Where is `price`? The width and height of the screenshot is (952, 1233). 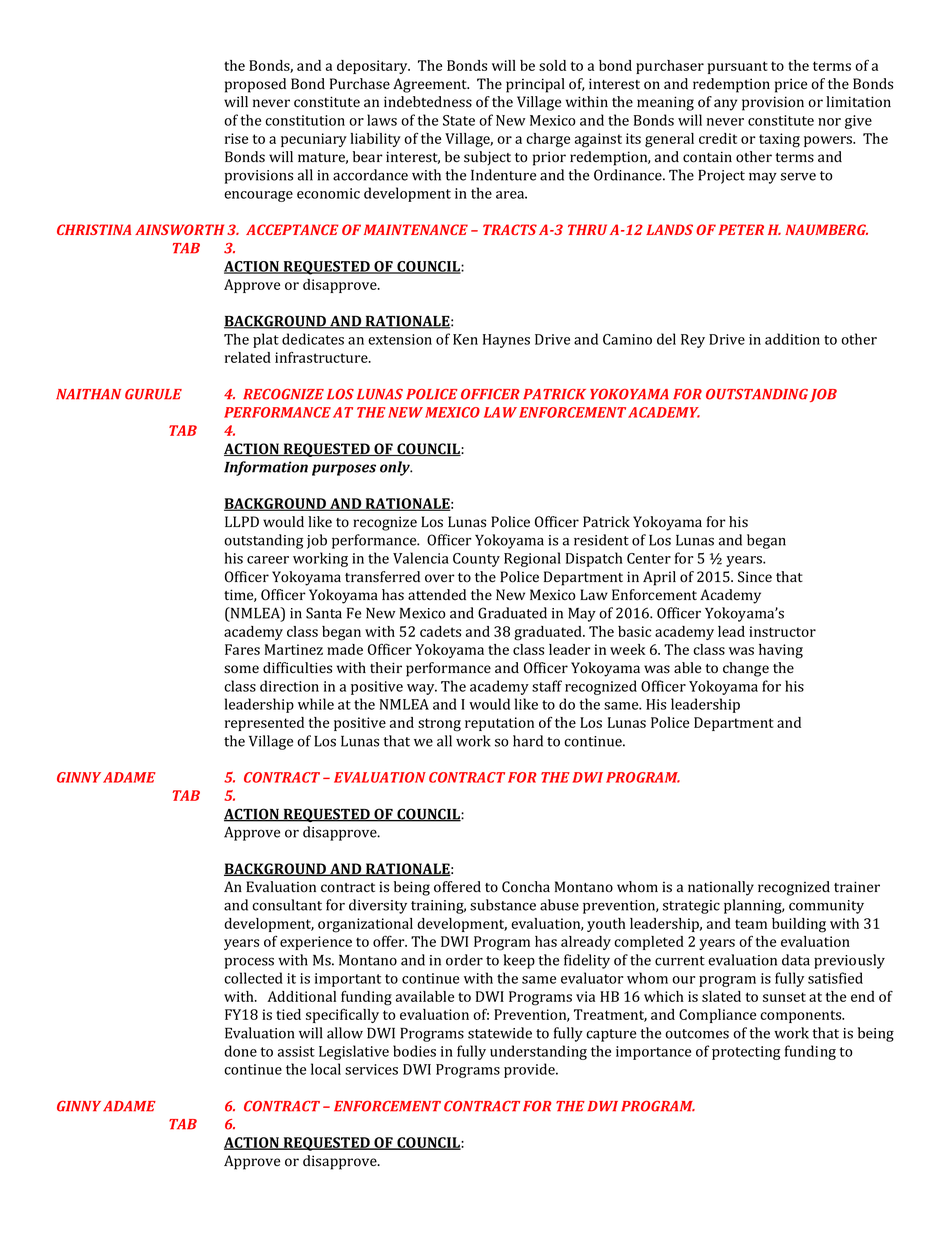
price is located at coordinates (791, 85).
